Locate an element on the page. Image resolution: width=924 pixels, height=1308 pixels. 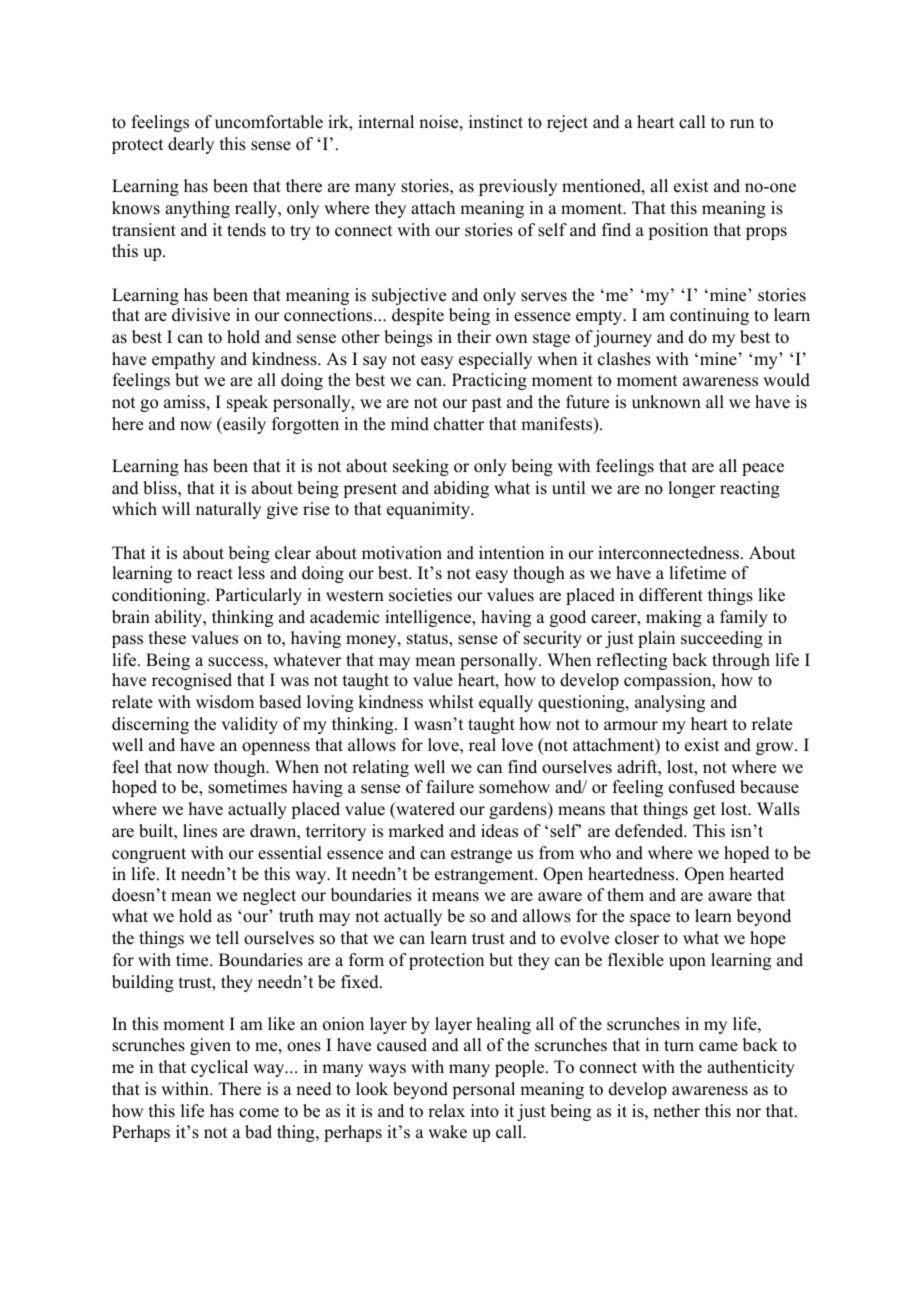
ideas is located at coordinates (499, 831).
